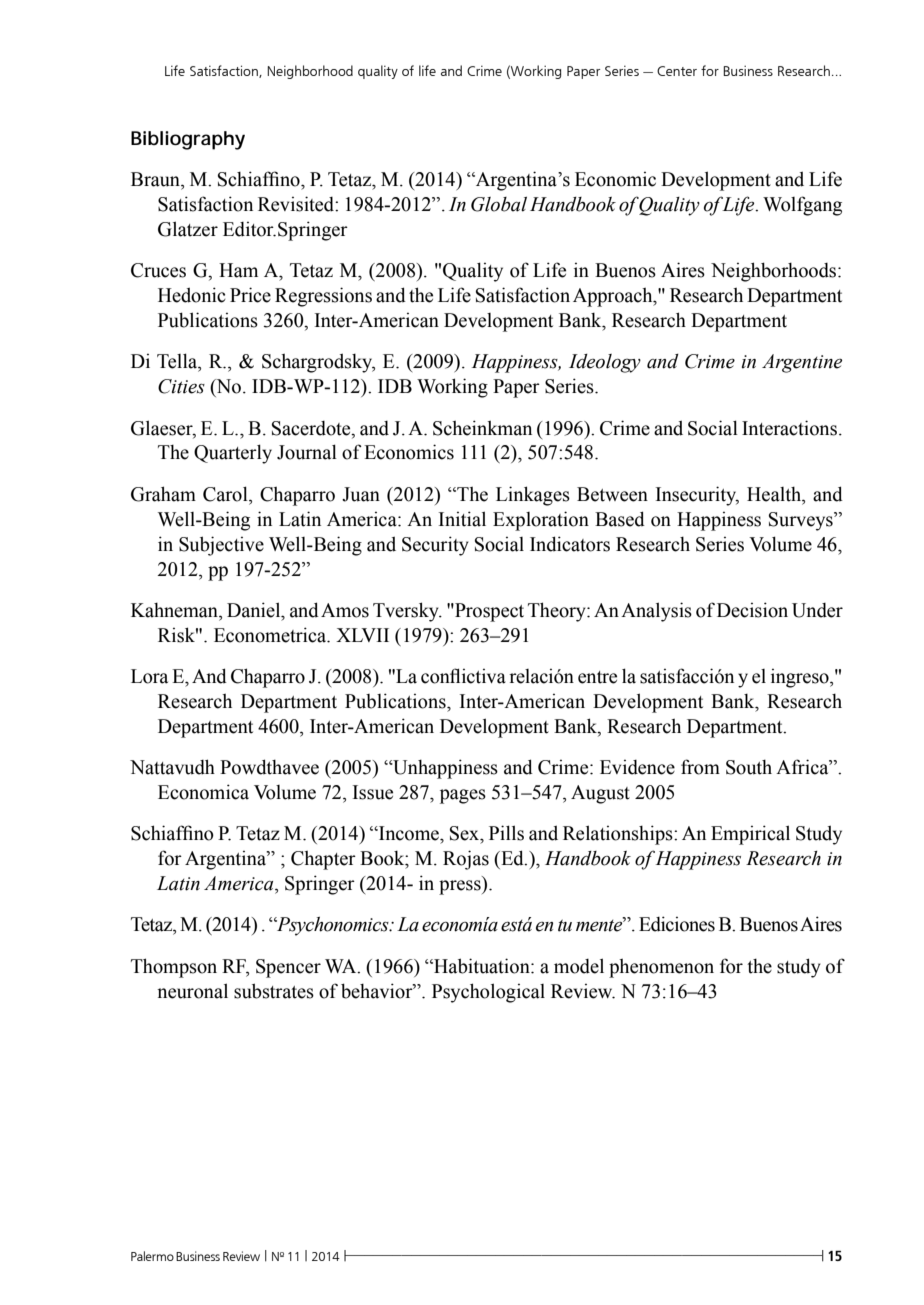 This screenshot has width=924, height=1305. What do you see at coordinates (466, 860) in the screenshot?
I see `Rojas` at bounding box center [466, 860].
